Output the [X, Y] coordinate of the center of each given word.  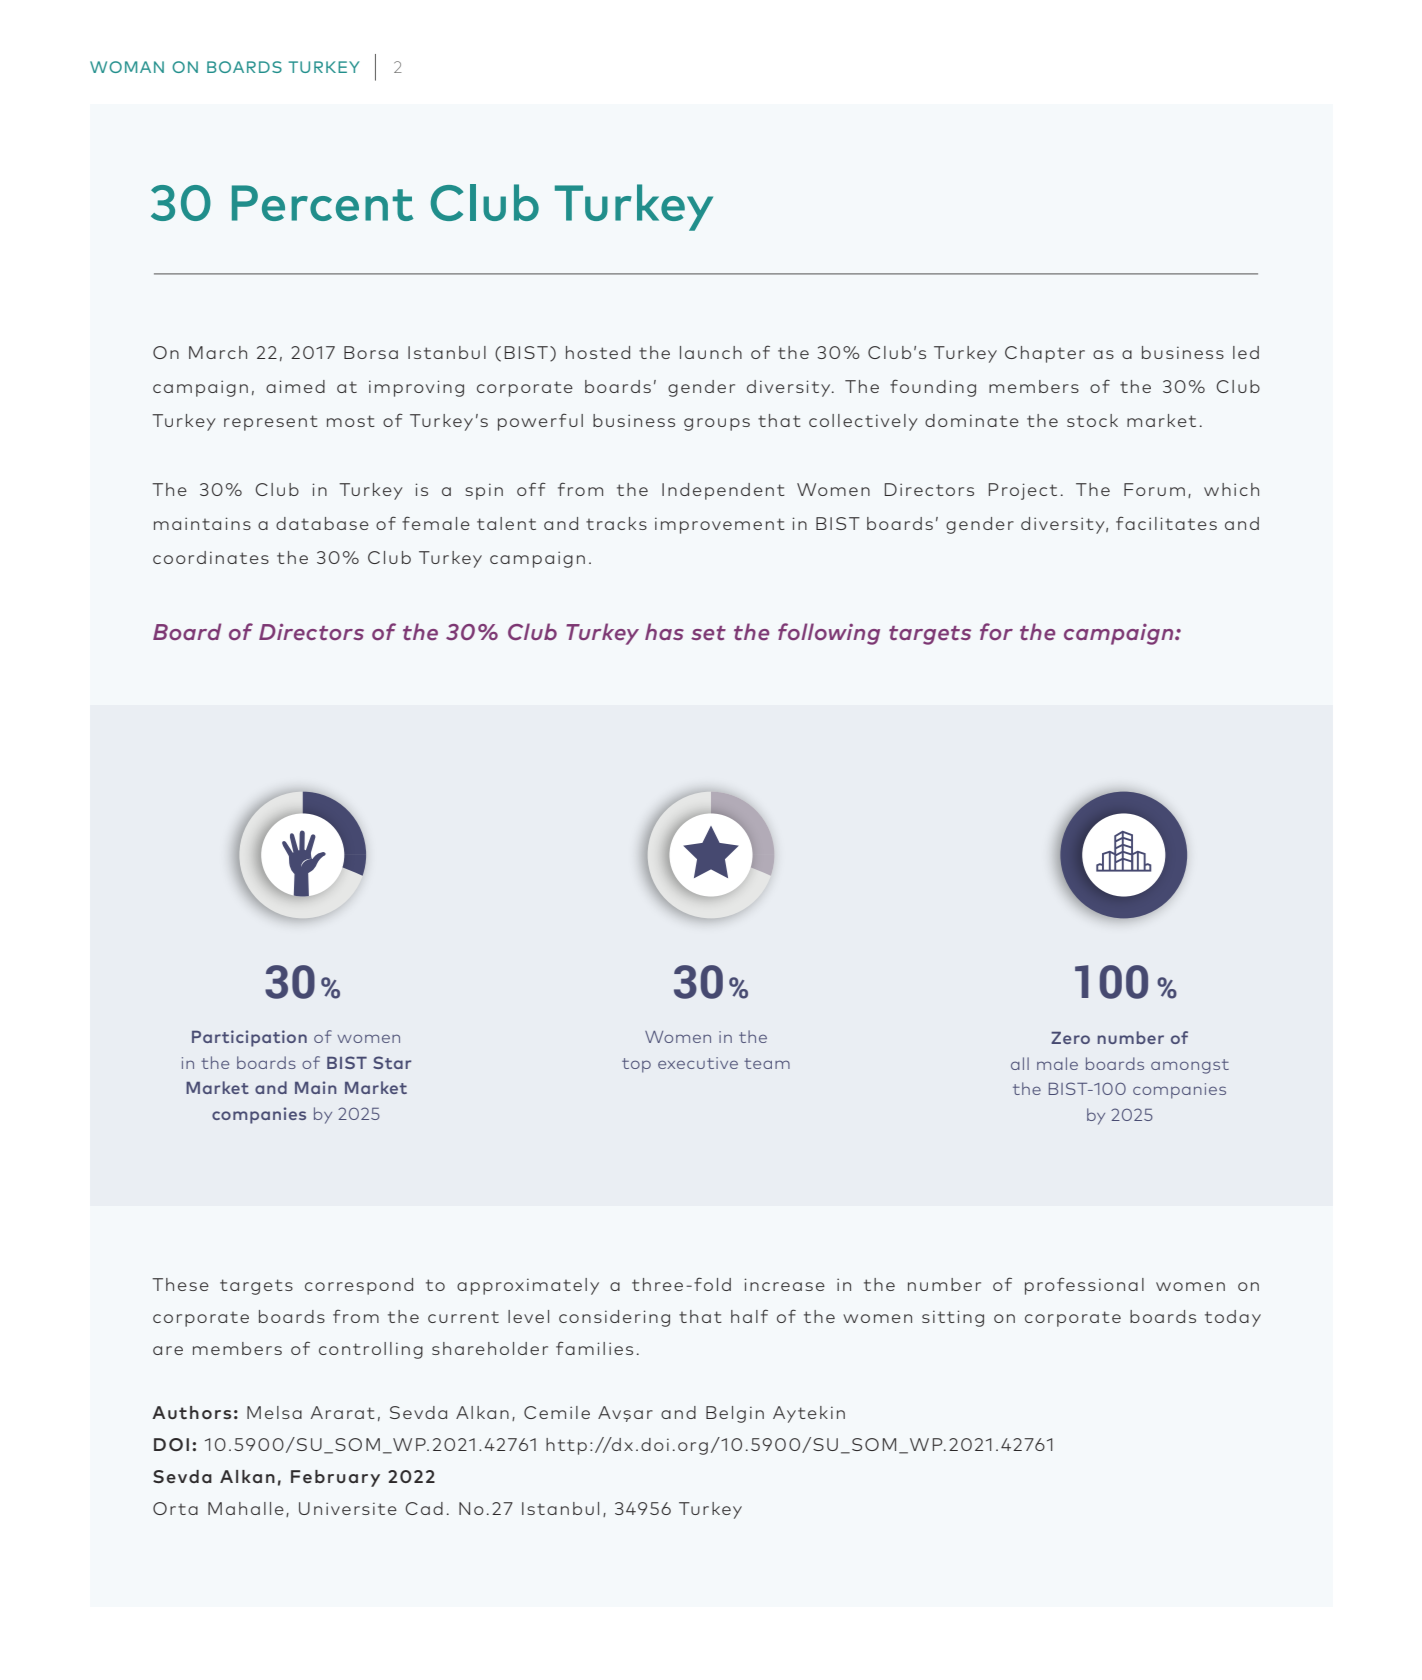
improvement [720, 525]
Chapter [1045, 354]
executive [698, 1063]
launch [711, 352]
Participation [249, 1038]
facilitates [1166, 523]
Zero [1070, 1038]
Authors [191, 1412]
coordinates [211, 557]
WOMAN [127, 67]
